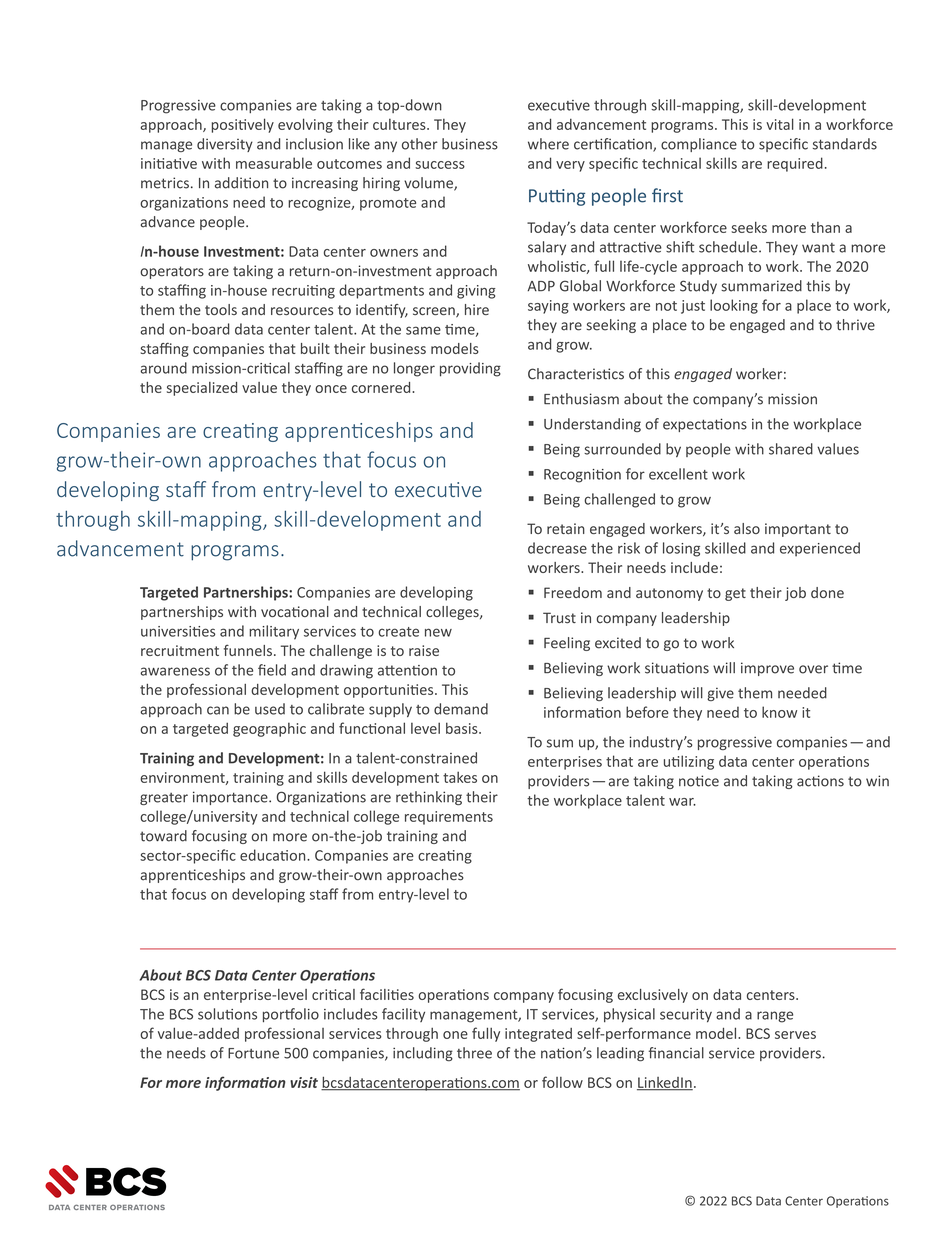  I want to click on Trust, so click(559, 618).
